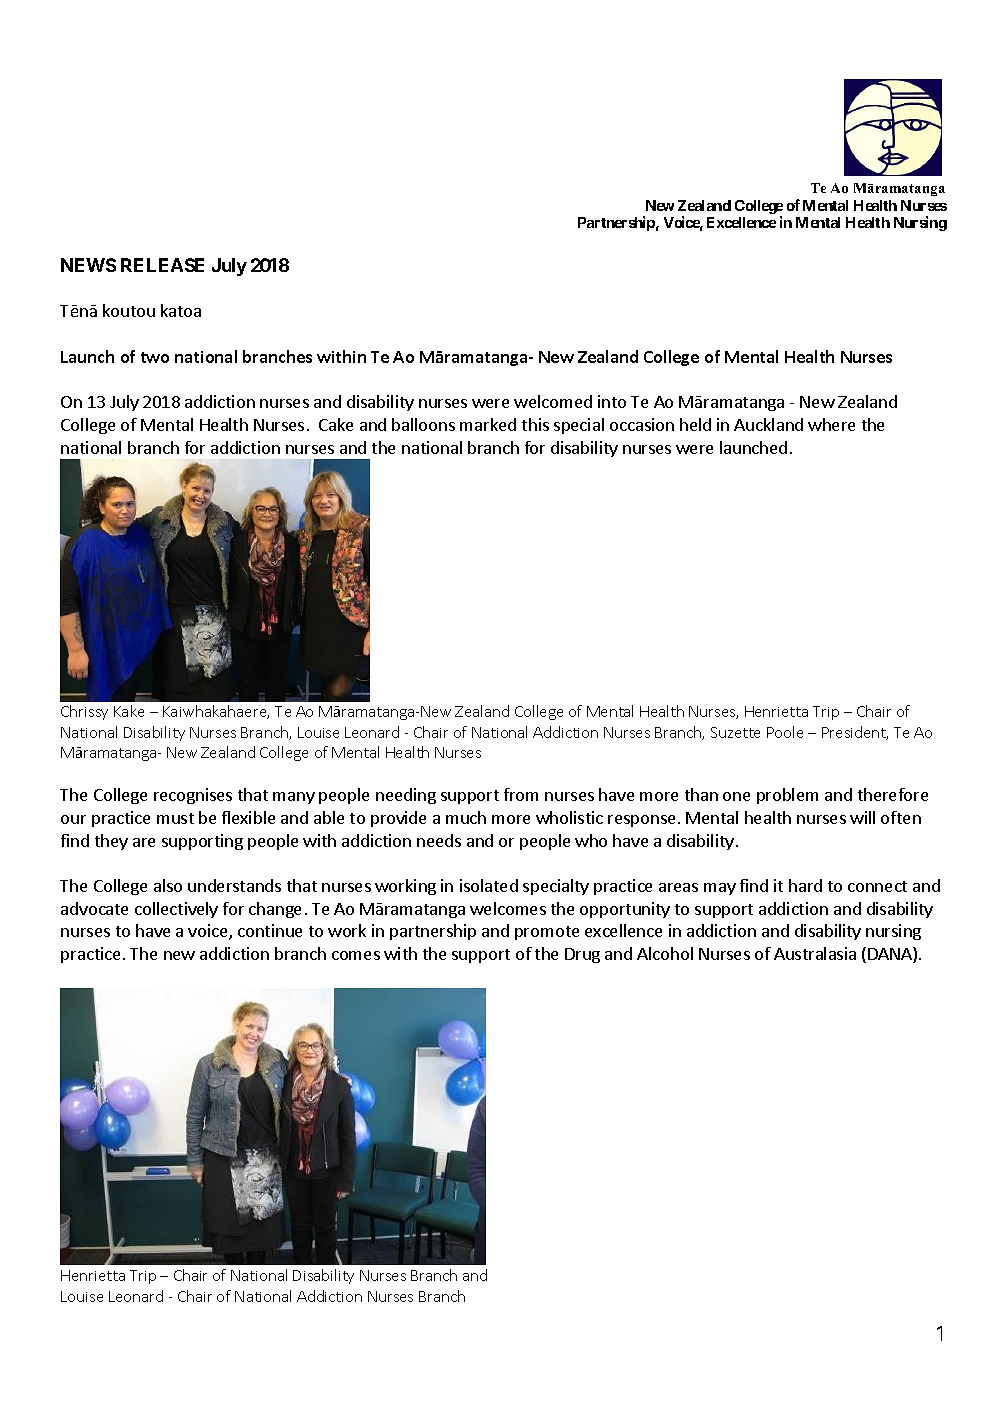  What do you see at coordinates (162, 265) in the page?
I see `RELEASE` at bounding box center [162, 265].
